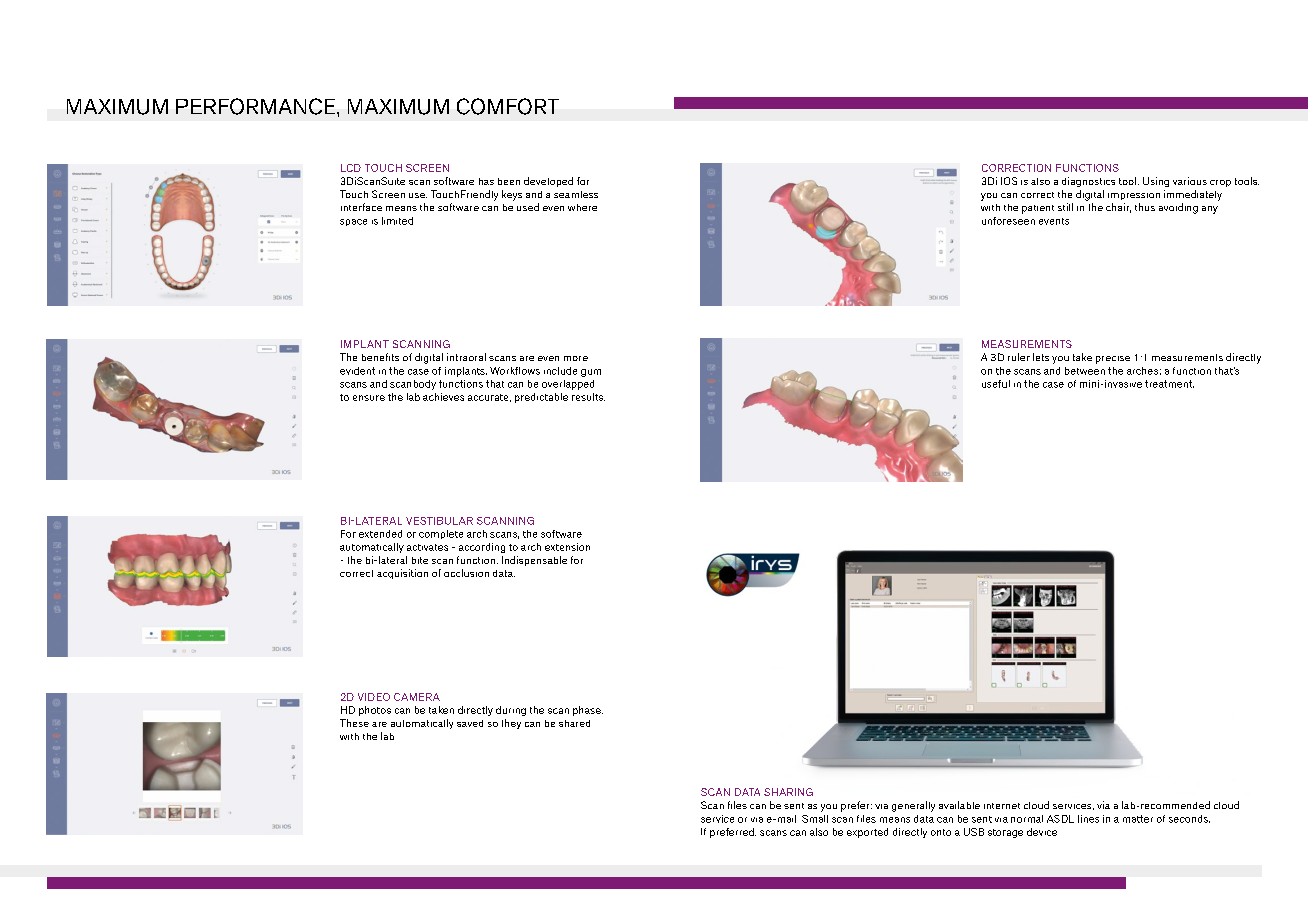 This screenshot has width=1308, height=924. I want to click on diagnostics, so click(1088, 182).
